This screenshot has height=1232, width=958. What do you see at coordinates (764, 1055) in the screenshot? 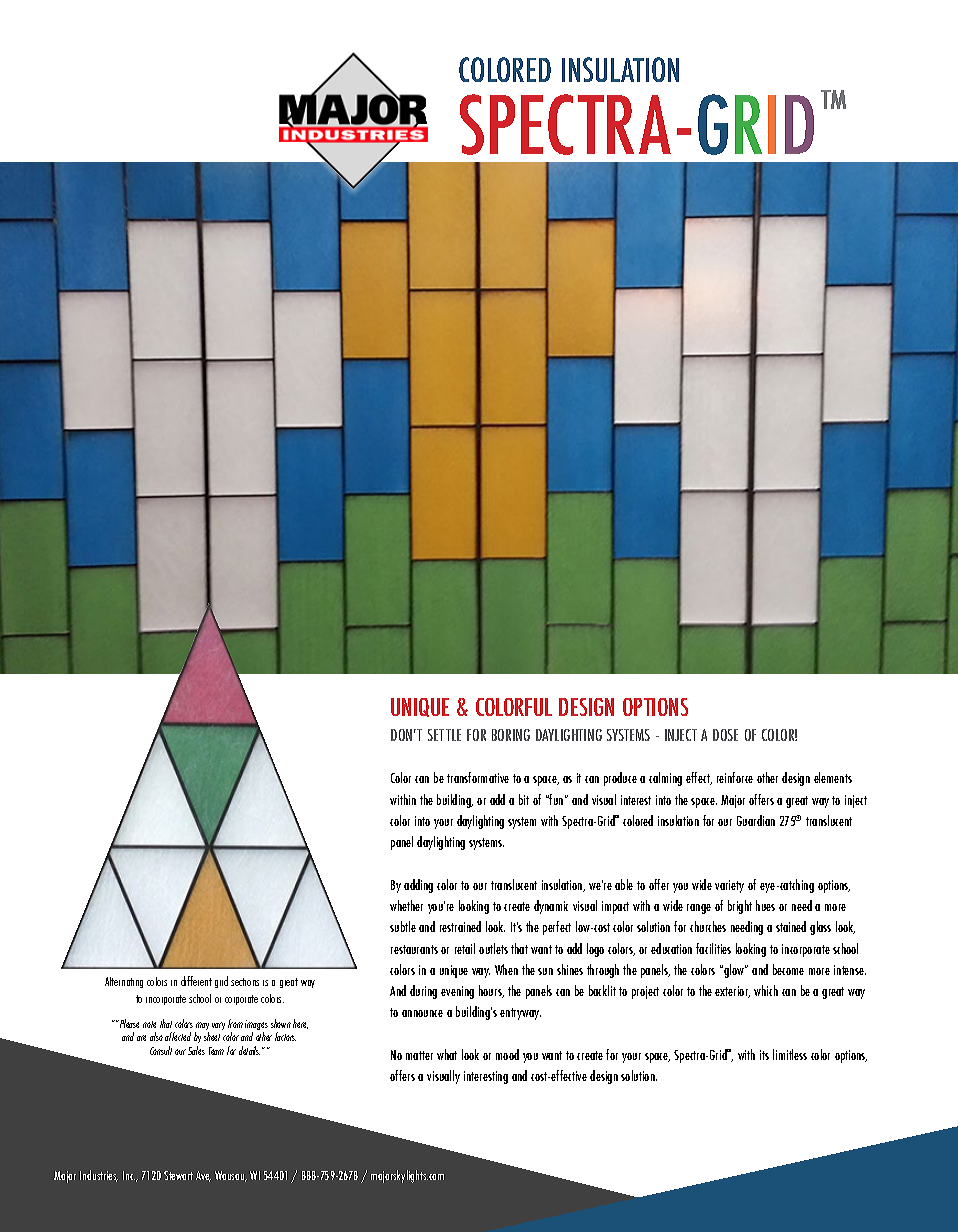
I see `its` at bounding box center [764, 1055].
